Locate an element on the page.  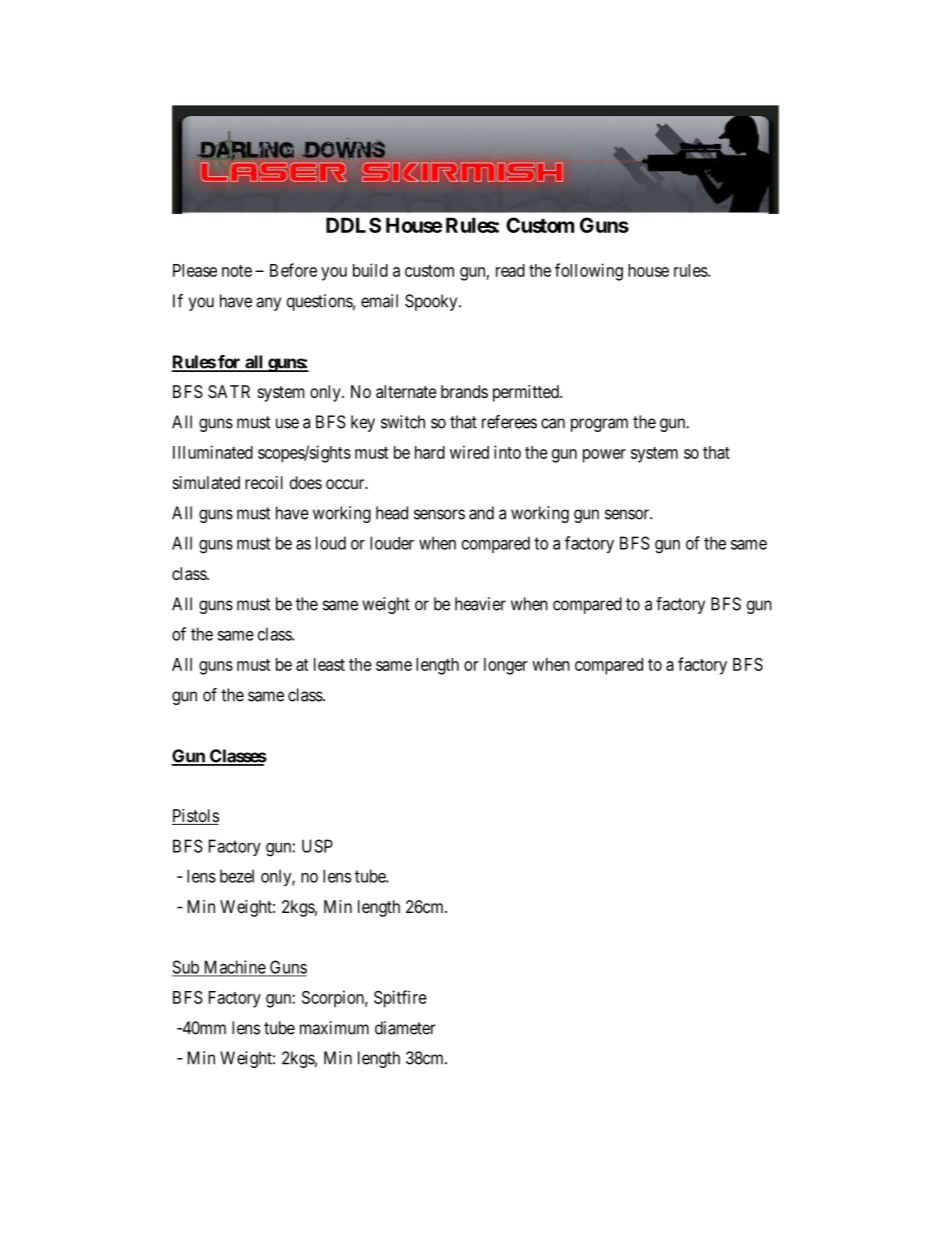
following is located at coordinates (589, 272).
